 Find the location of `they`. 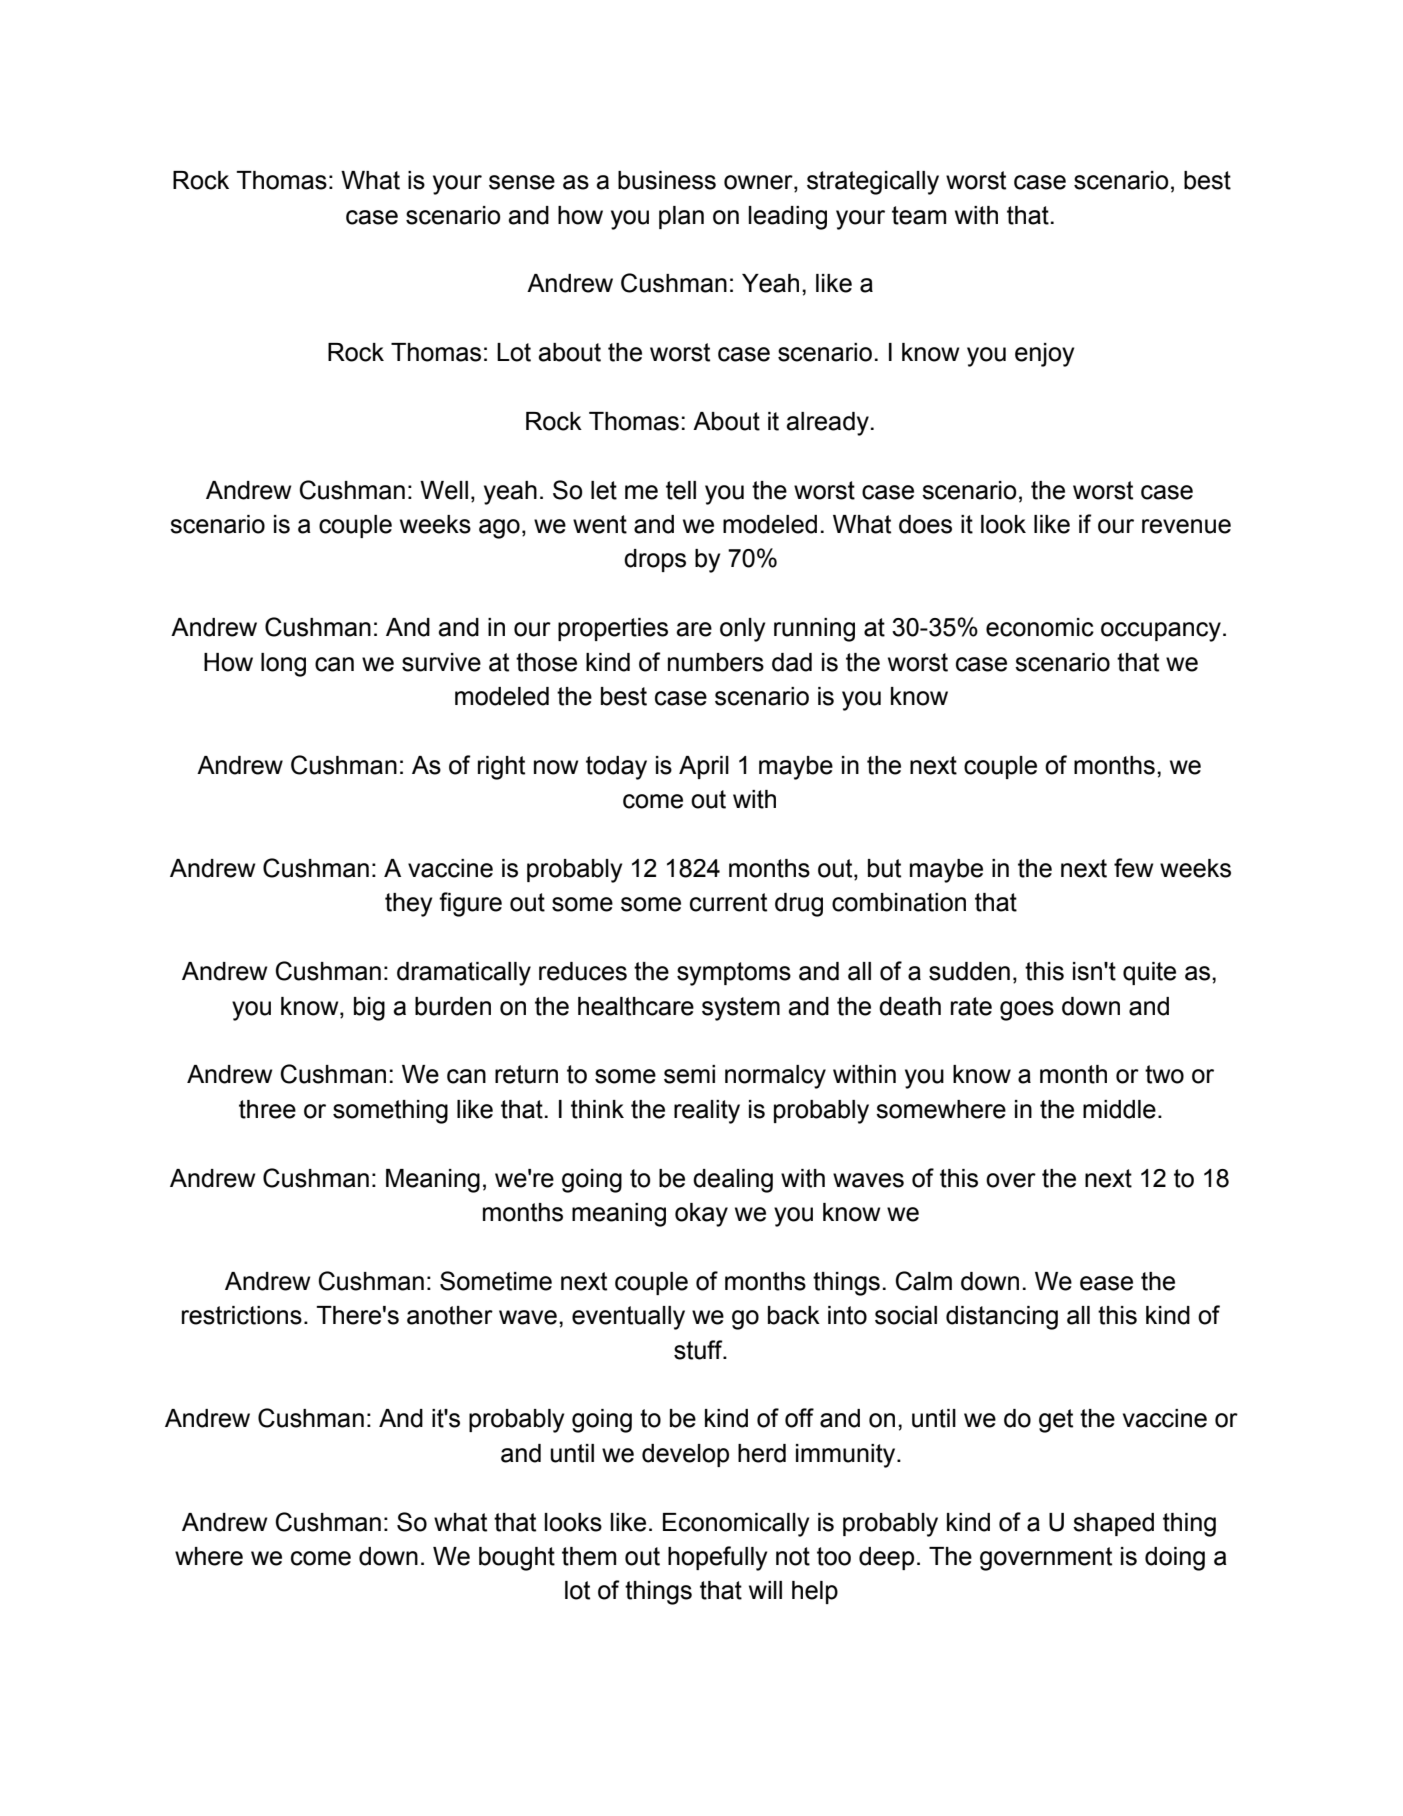

they is located at coordinates (408, 905).
